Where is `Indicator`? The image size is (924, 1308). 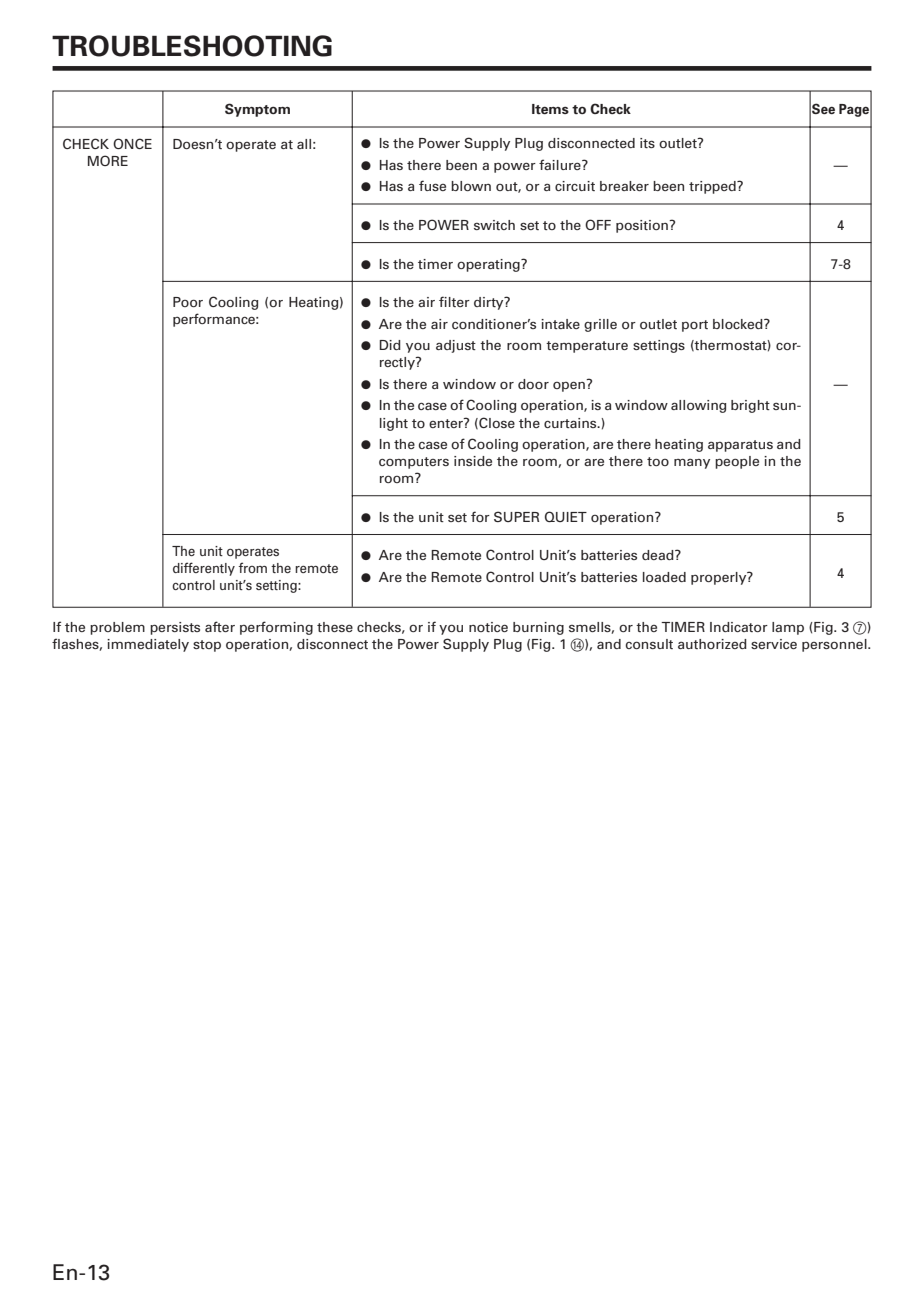
Indicator is located at coordinates (739, 627).
